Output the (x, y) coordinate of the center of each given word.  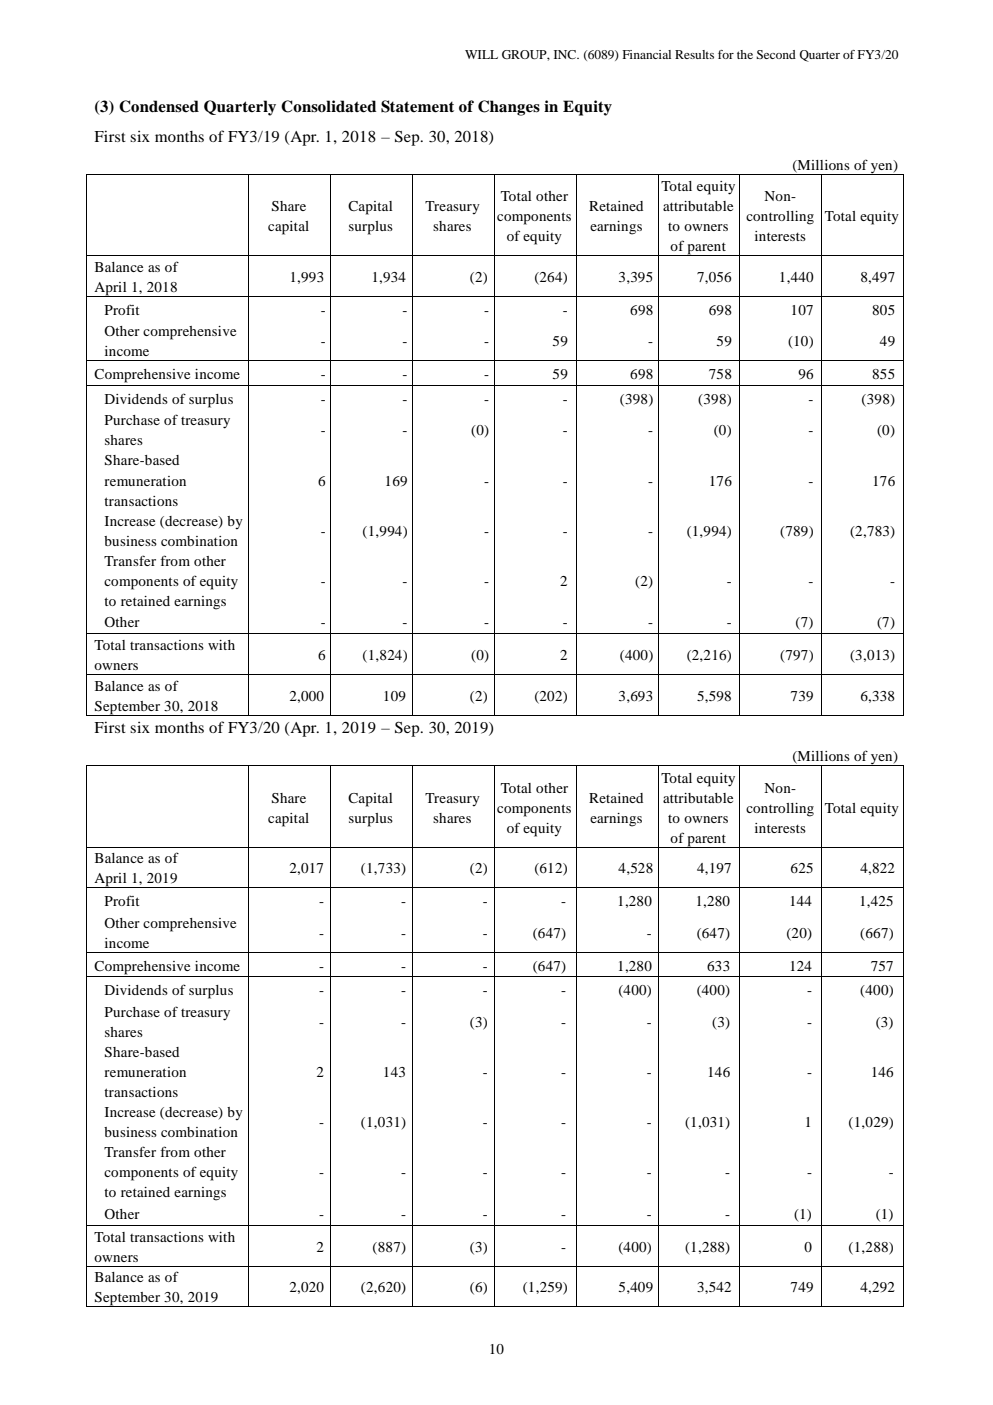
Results (694, 54)
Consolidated (328, 106)
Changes (509, 108)
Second (776, 54)
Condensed (159, 106)
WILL (481, 54)
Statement (417, 106)
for (726, 54)
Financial (646, 54)
